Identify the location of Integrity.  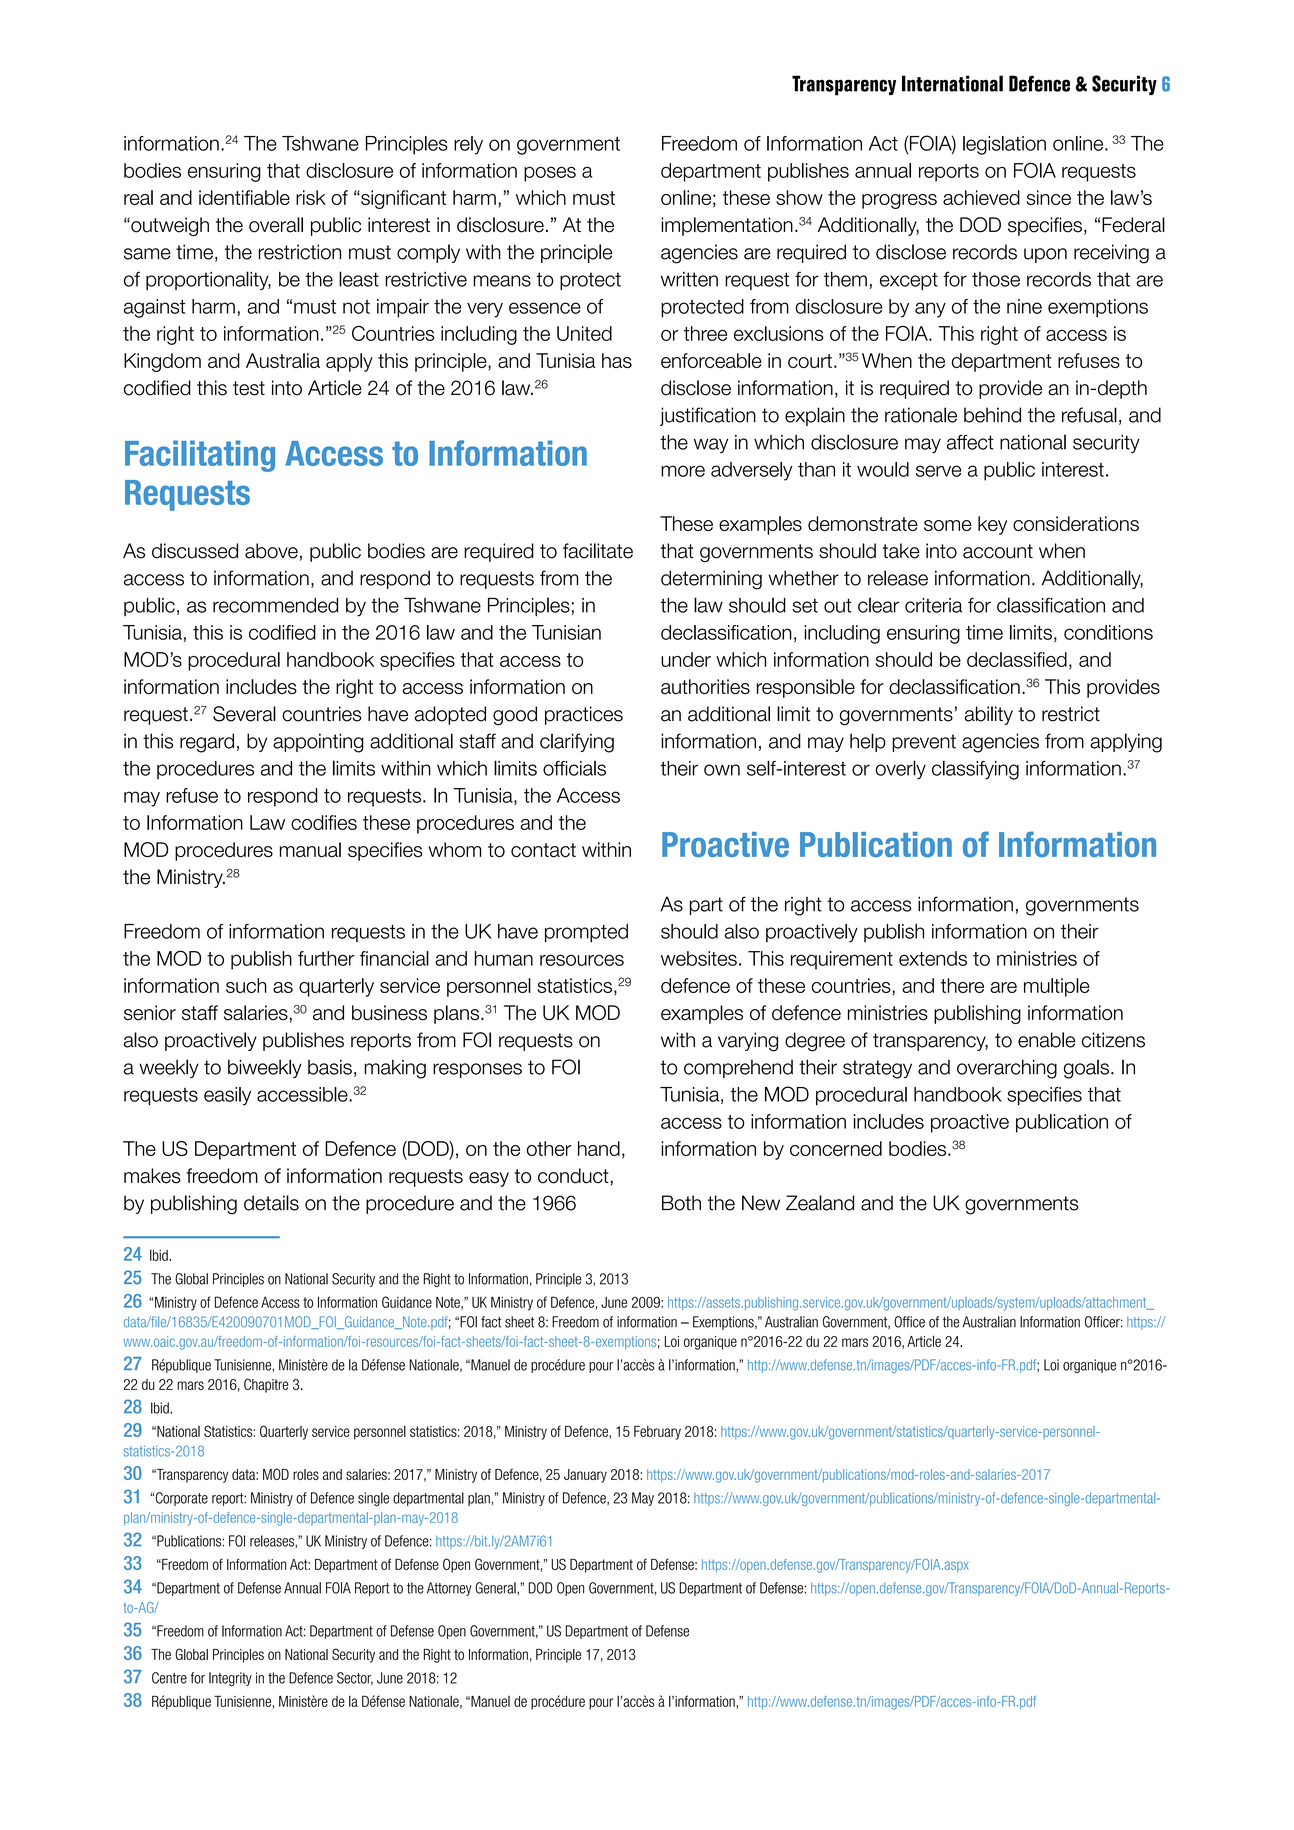
(230, 1679).
